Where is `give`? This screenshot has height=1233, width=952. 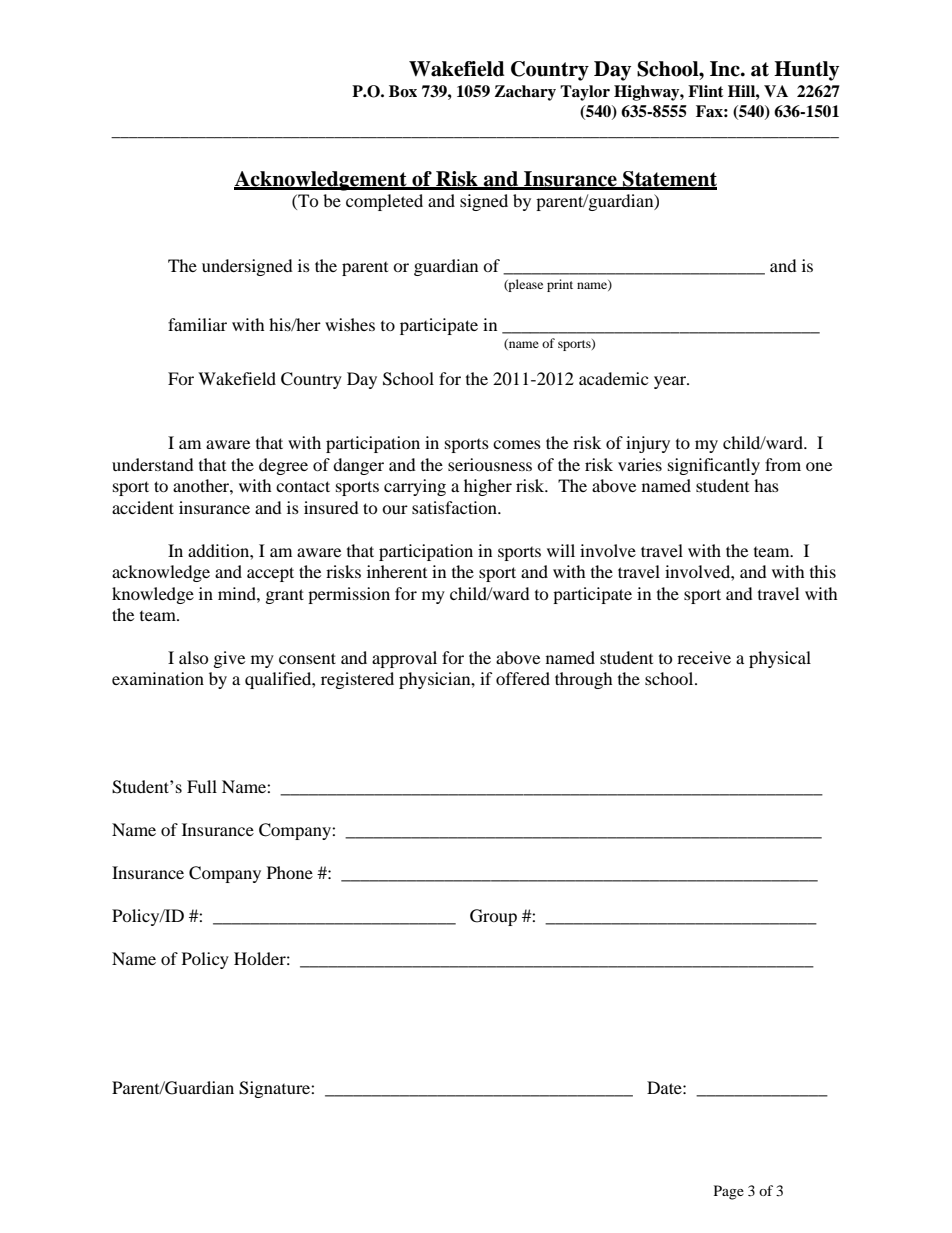
give is located at coordinates (229, 659).
